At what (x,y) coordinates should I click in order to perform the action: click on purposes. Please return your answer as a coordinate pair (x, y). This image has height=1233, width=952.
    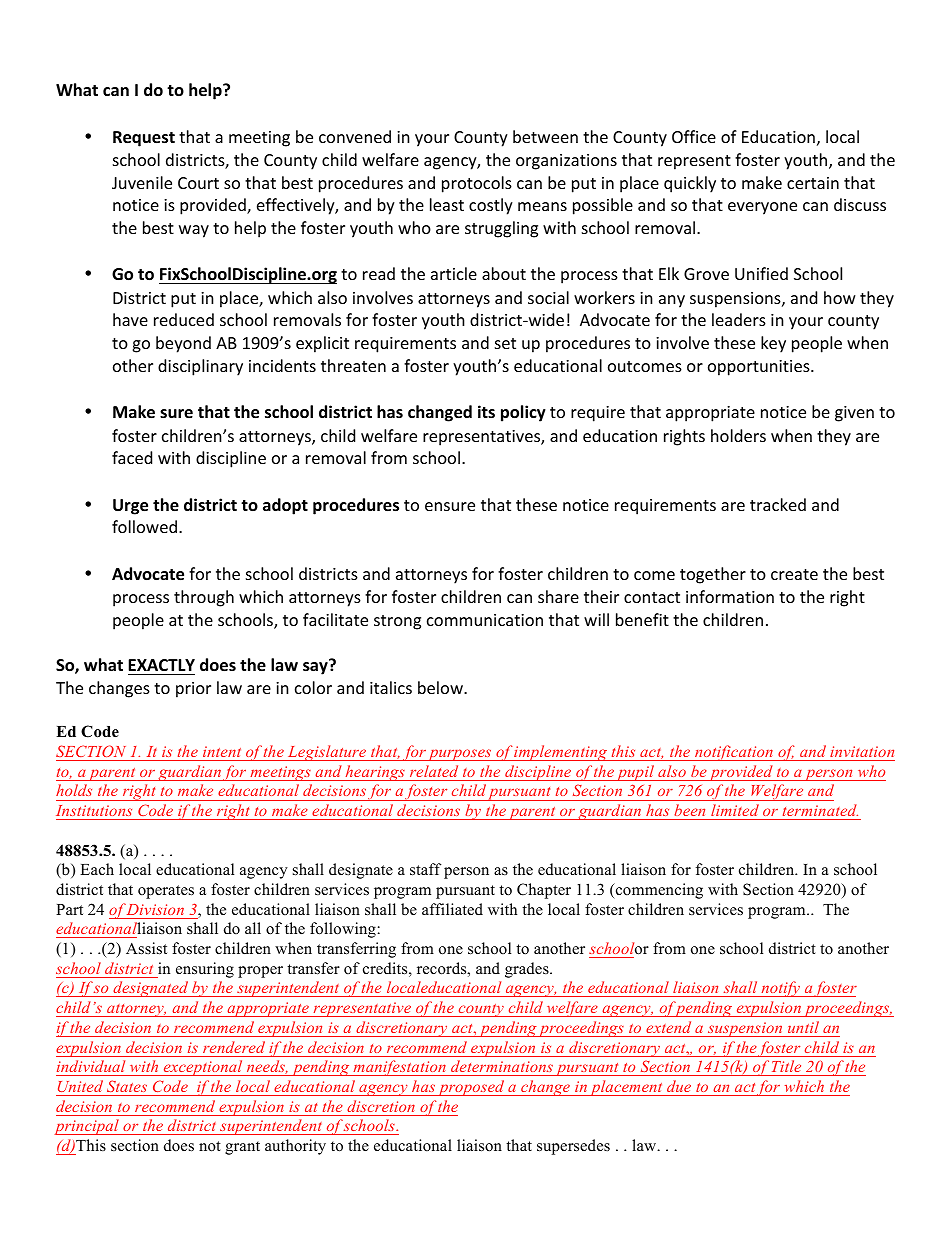
    Looking at the image, I should click on (460, 755).
